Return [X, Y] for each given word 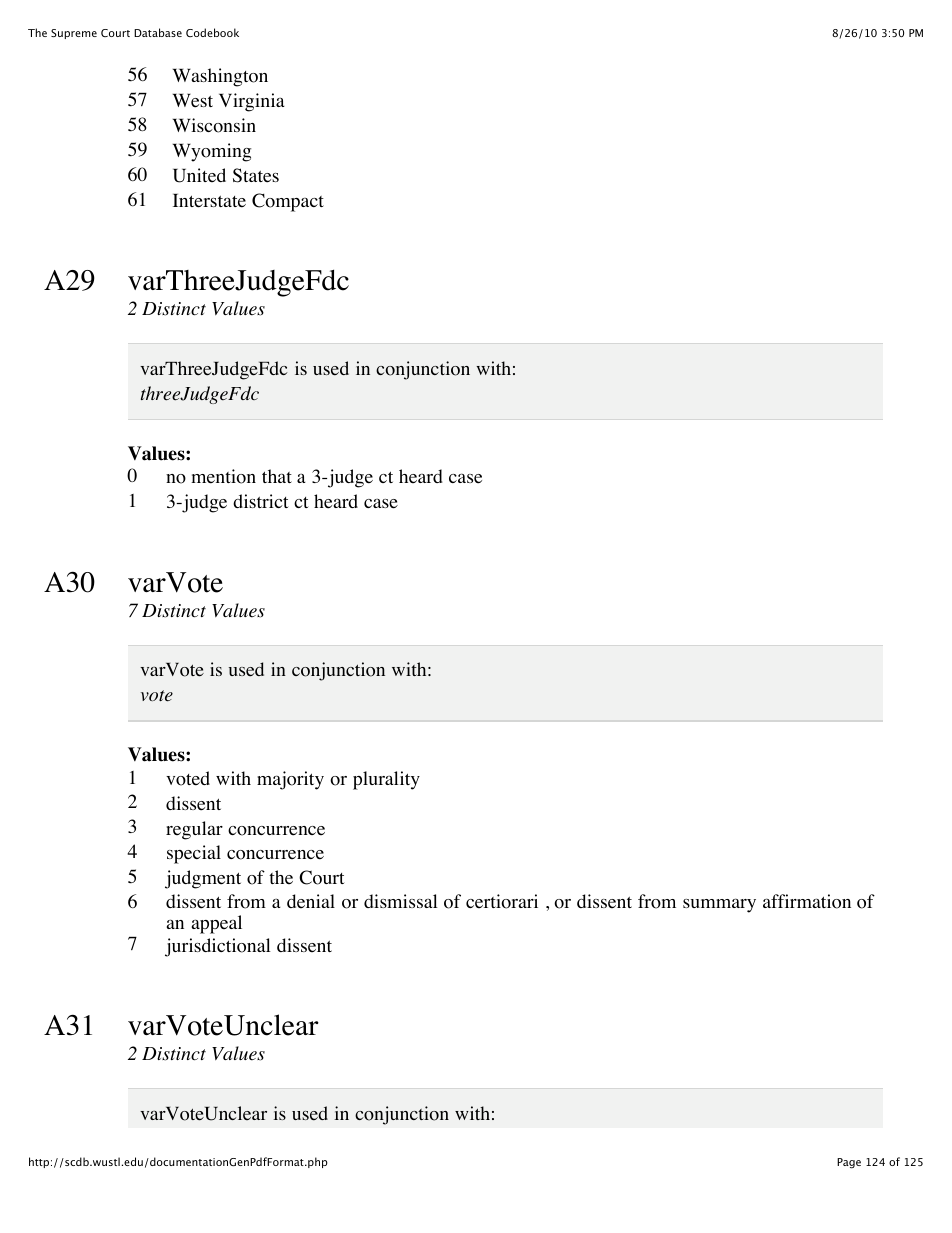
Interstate [209, 201]
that [277, 476]
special [194, 854]
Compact [288, 202]
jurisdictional [218, 947]
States [256, 175]
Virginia [252, 102]
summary [719, 905]
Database [158, 32]
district [261, 501]
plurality [386, 780]
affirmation [807, 901]
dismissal [401, 901]
